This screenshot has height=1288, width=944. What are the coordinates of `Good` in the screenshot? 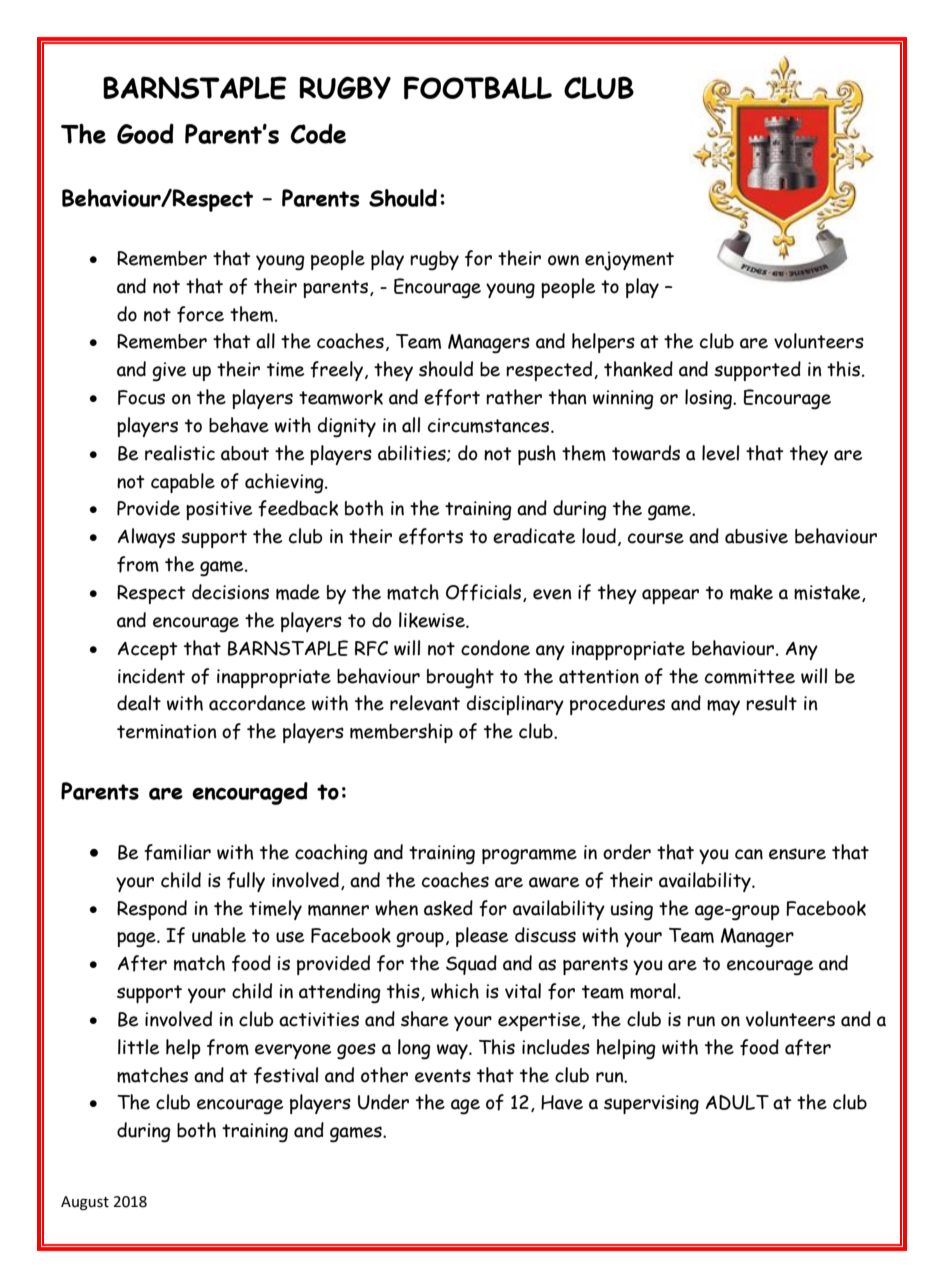 It's located at (145, 134).
